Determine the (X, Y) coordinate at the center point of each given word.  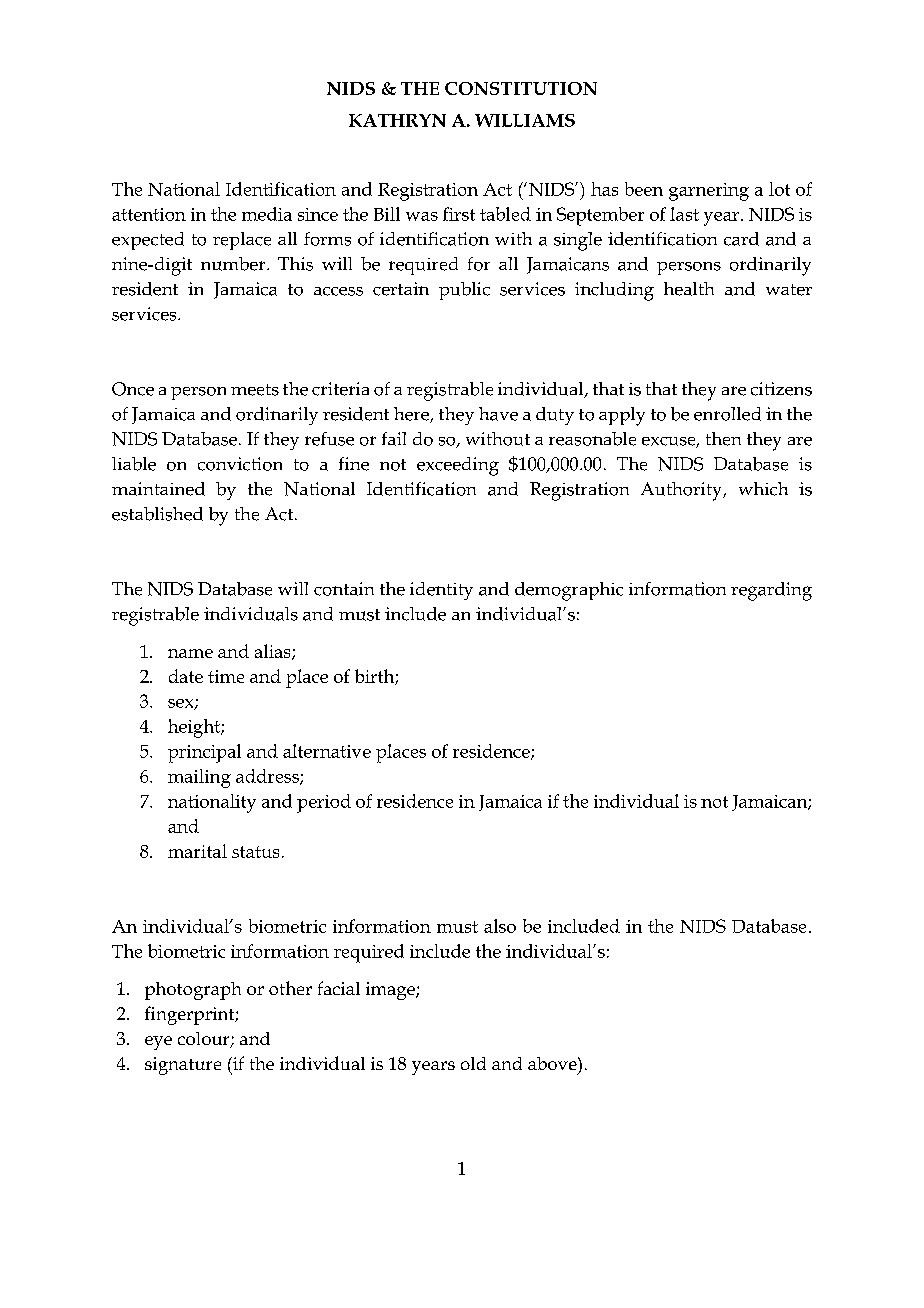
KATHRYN (397, 120)
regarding (771, 591)
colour (205, 1040)
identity (441, 591)
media (267, 214)
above (553, 1063)
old (473, 1063)
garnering (709, 192)
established (157, 514)
